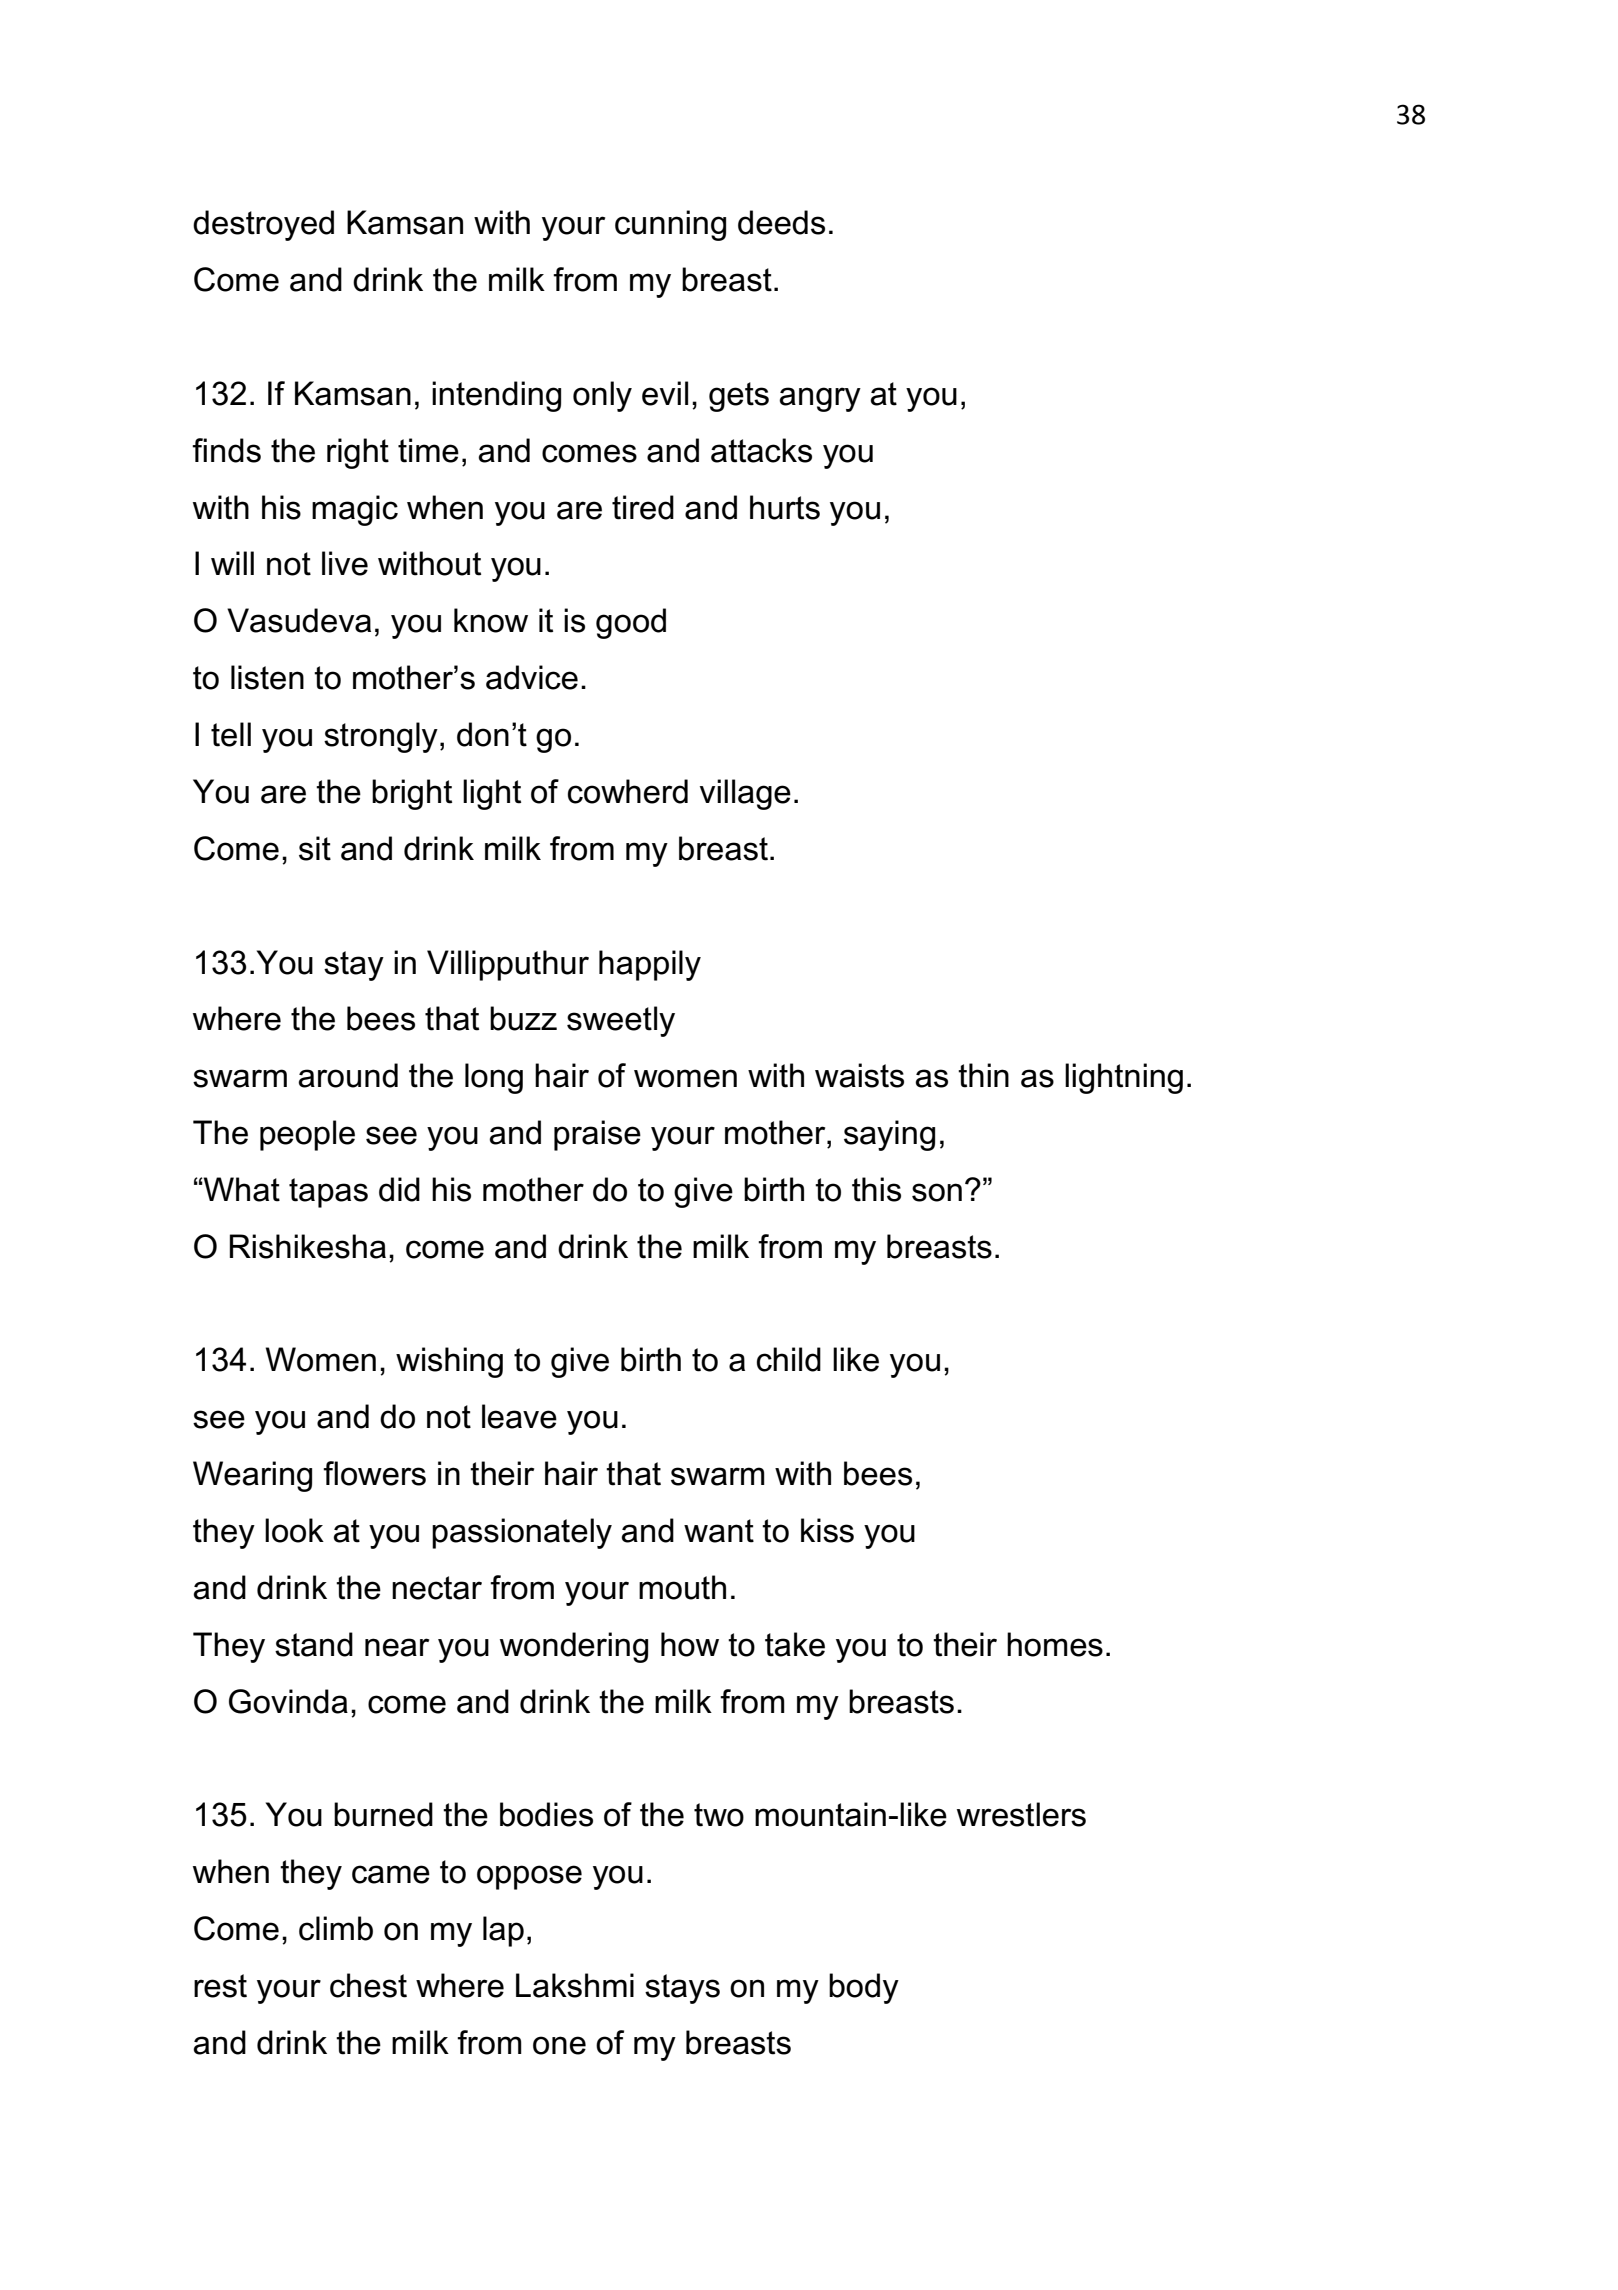  Describe the element at coordinates (307, 1135) in the page. I see `people` at that location.
